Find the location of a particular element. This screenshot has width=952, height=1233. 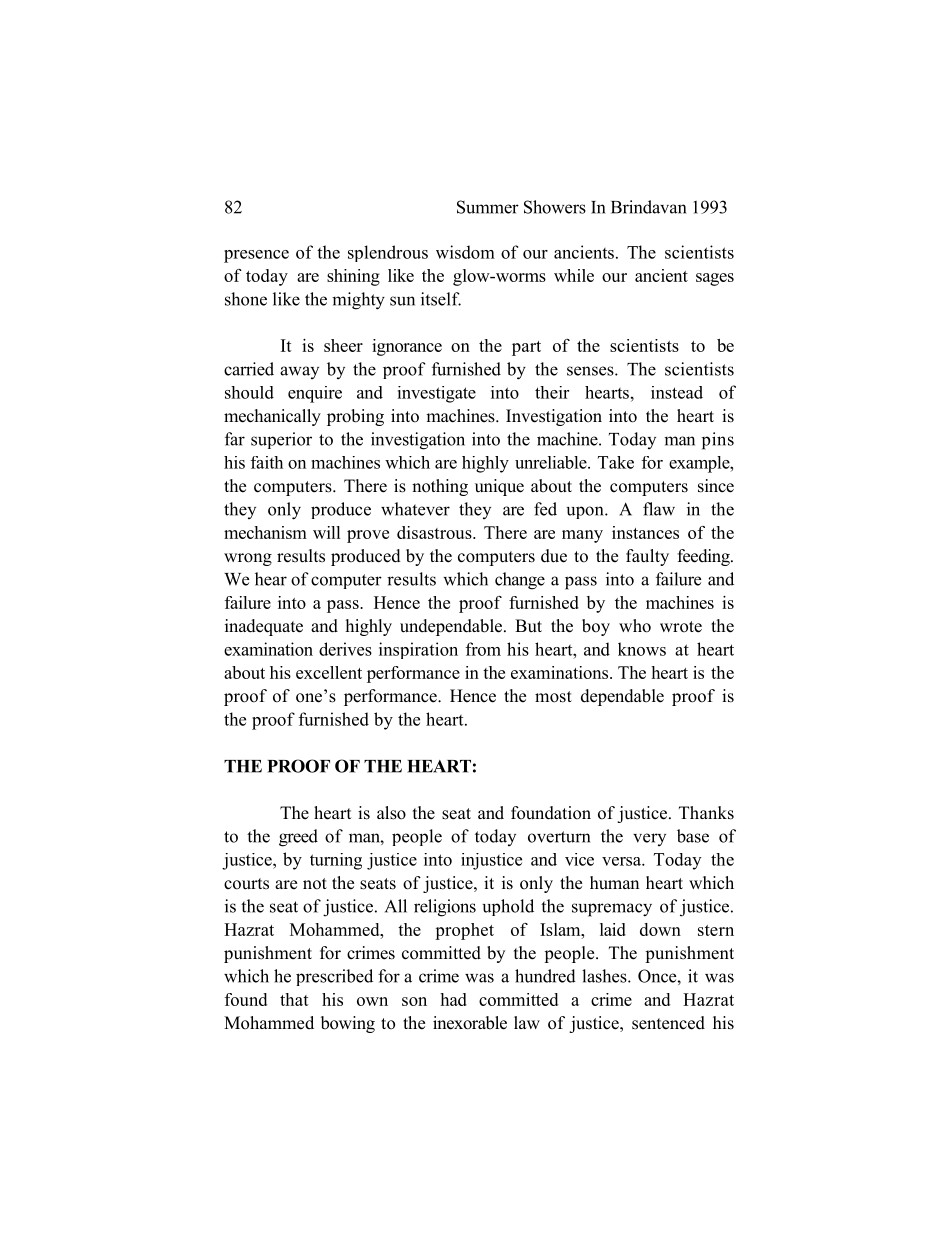

sages is located at coordinates (715, 279).
